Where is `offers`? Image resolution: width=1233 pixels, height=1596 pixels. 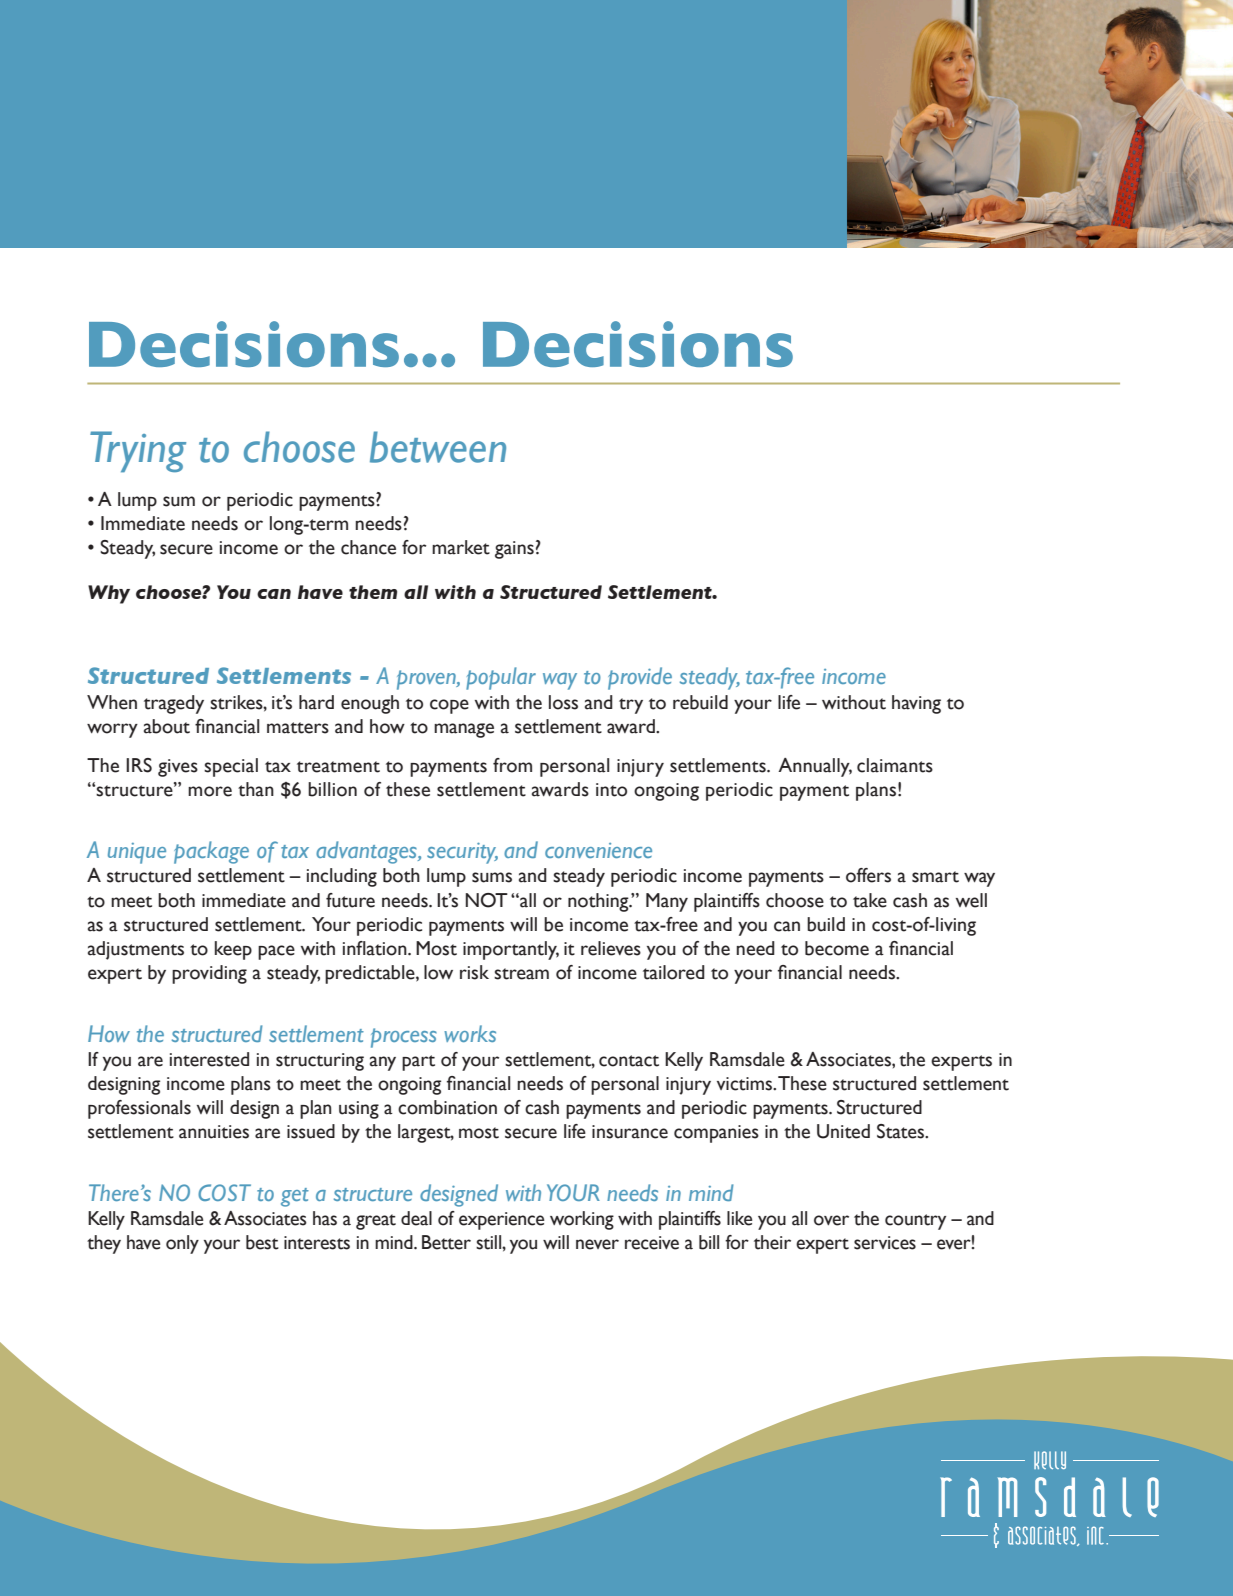
offers is located at coordinates (868, 875).
